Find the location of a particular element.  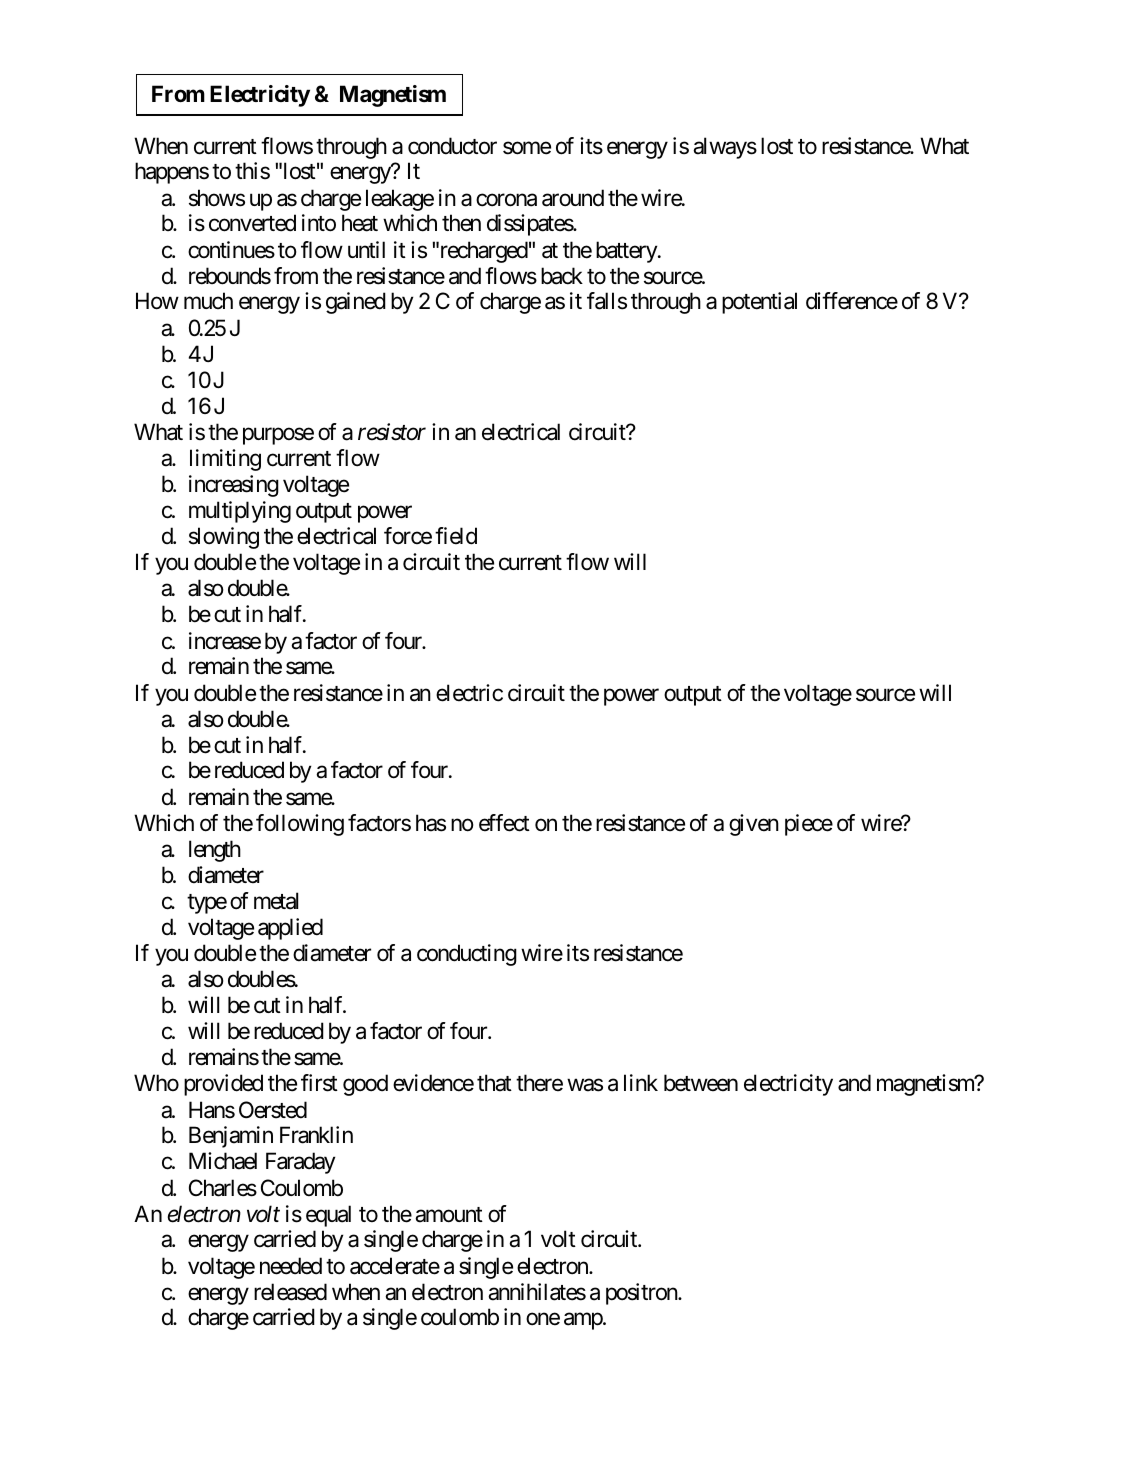

field is located at coordinates (456, 536).
